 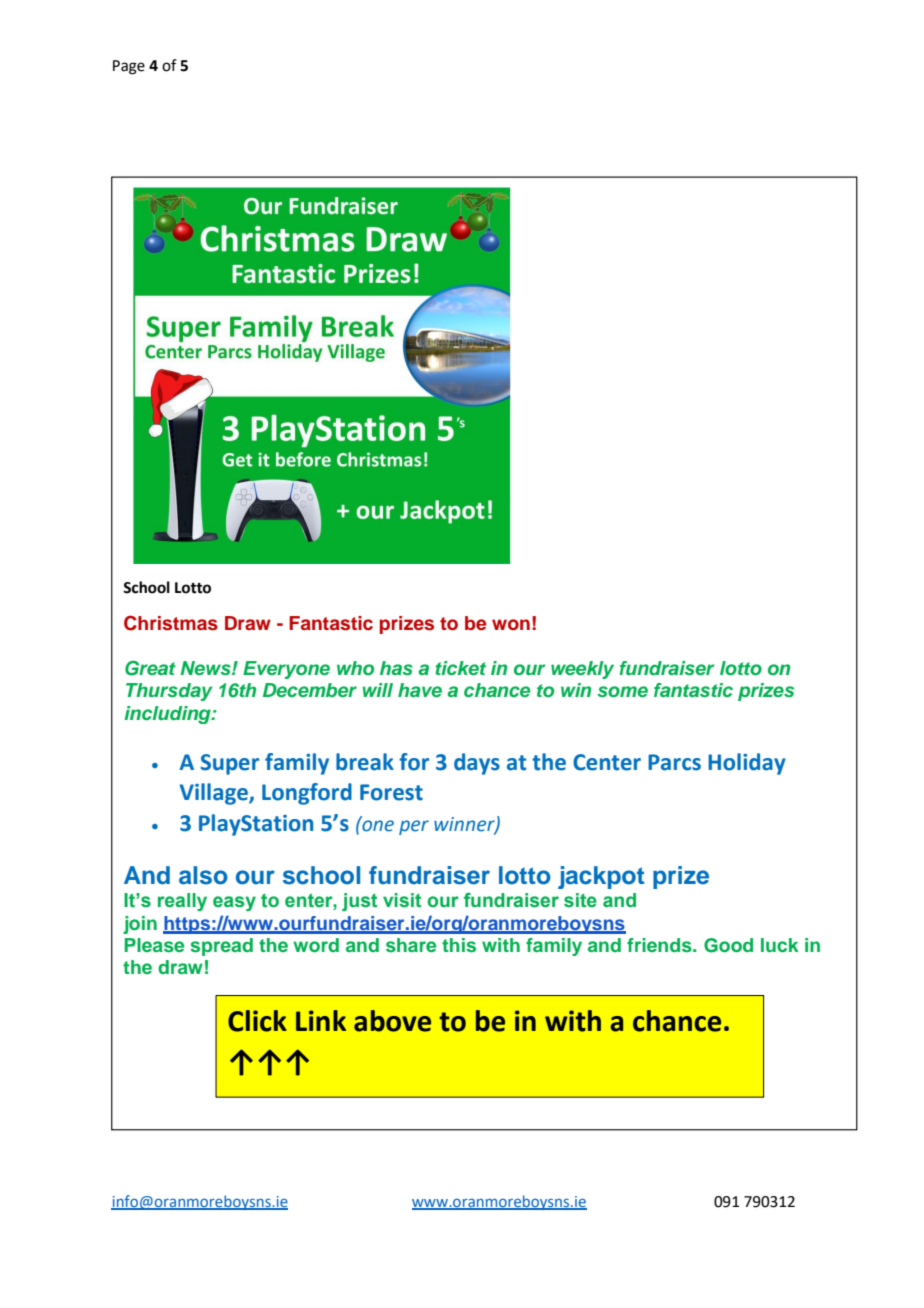 I want to click on some, so click(x=622, y=691).
